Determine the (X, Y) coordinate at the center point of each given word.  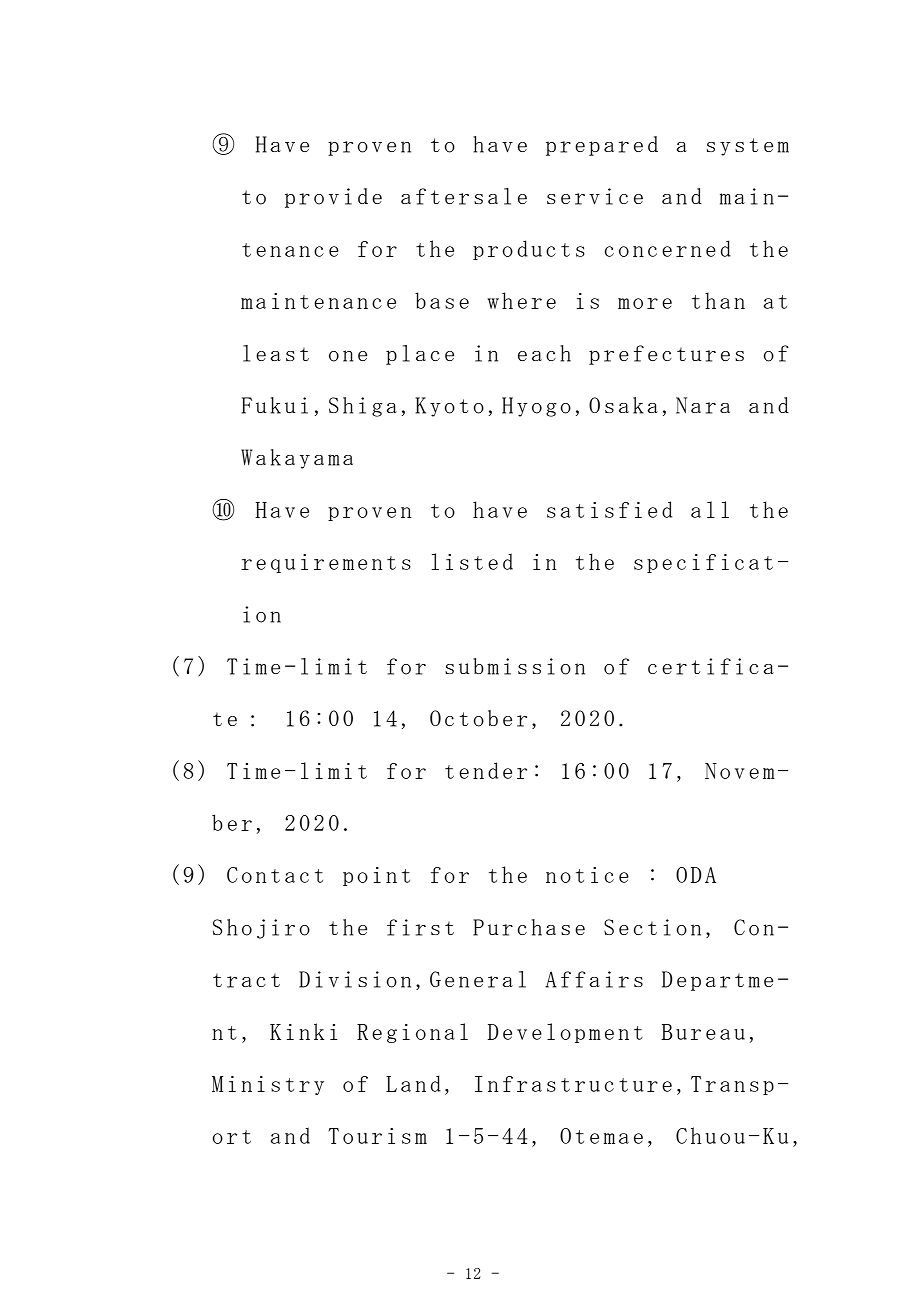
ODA (696, 875)
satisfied (609, 509)
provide (333, 198)
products (529, 250)
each (544, 353)
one (348, 356)
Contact (275, 875)
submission (515, 666)
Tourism (378, 1136)
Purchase (529, 927)
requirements (326, 563)
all (710, 509)
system (748, 147)
